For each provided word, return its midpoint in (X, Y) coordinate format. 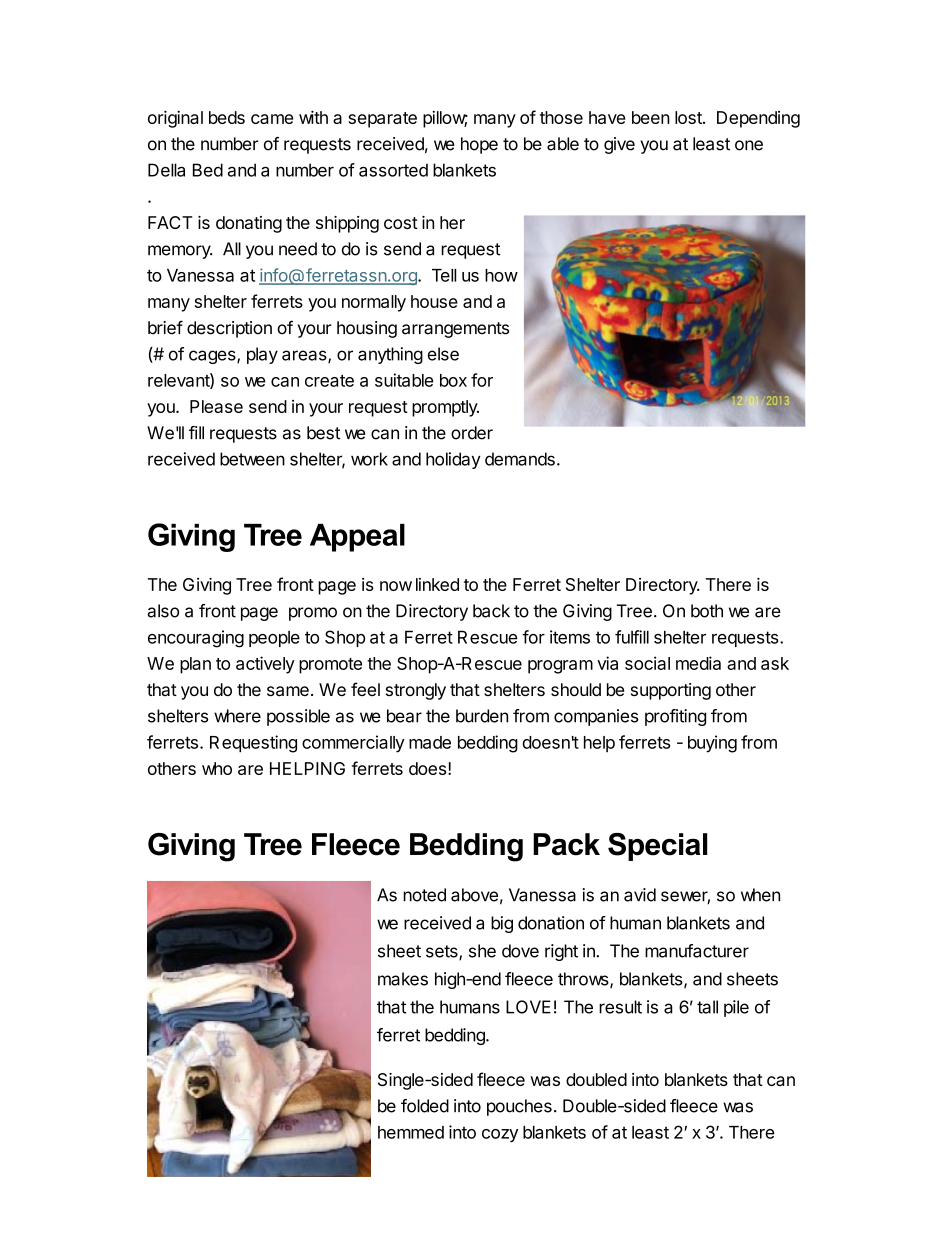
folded (425, 1106)
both (707, 611)
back (491, 611)
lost (689, 117)
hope (479, 145)
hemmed (411, 1132)
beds (227, 117)
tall (707, 1007)
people (274, 639)
